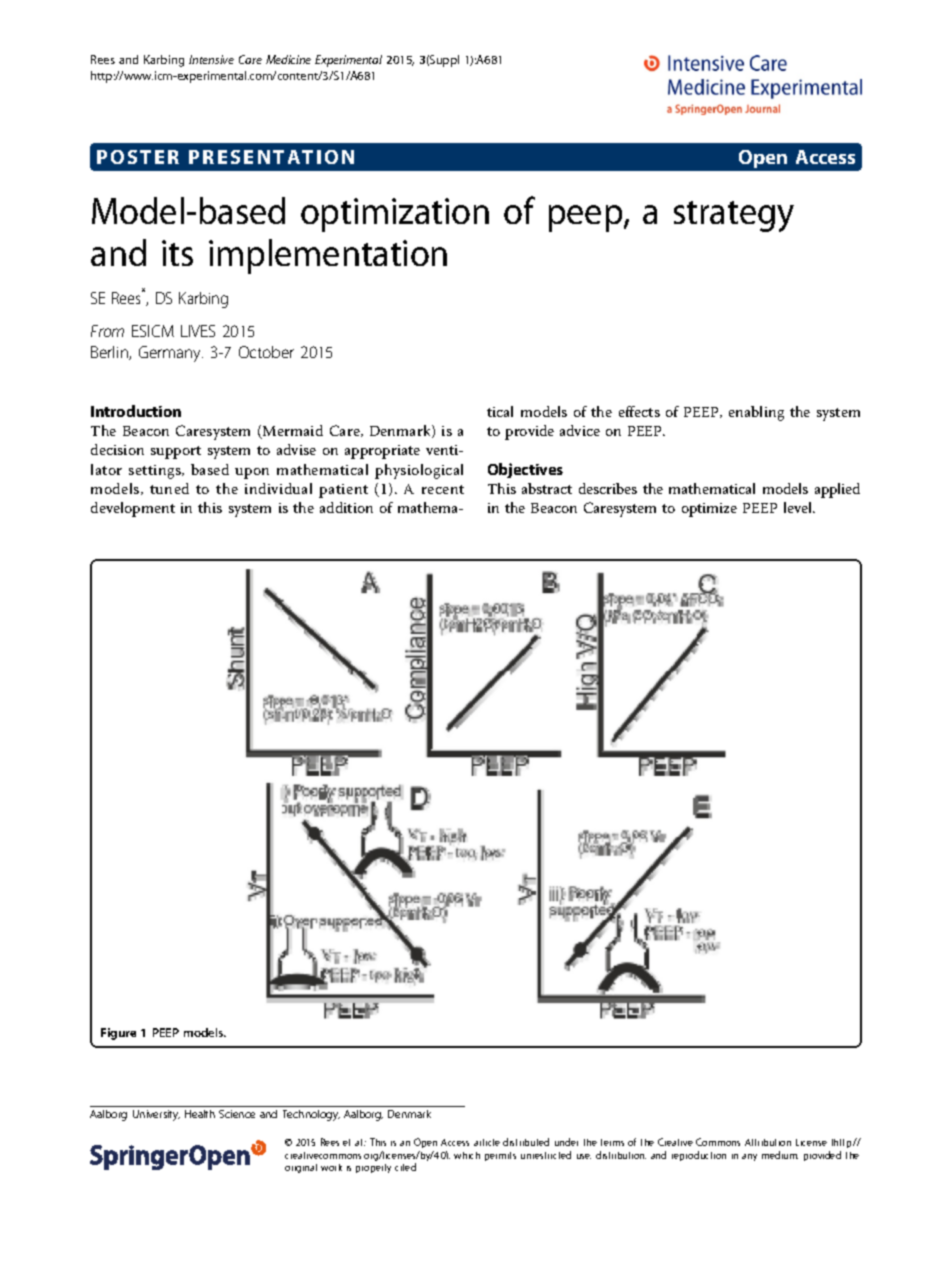 The height and width of the page is (1270, 952). I want to click on Figure, so click(118, 1034).
